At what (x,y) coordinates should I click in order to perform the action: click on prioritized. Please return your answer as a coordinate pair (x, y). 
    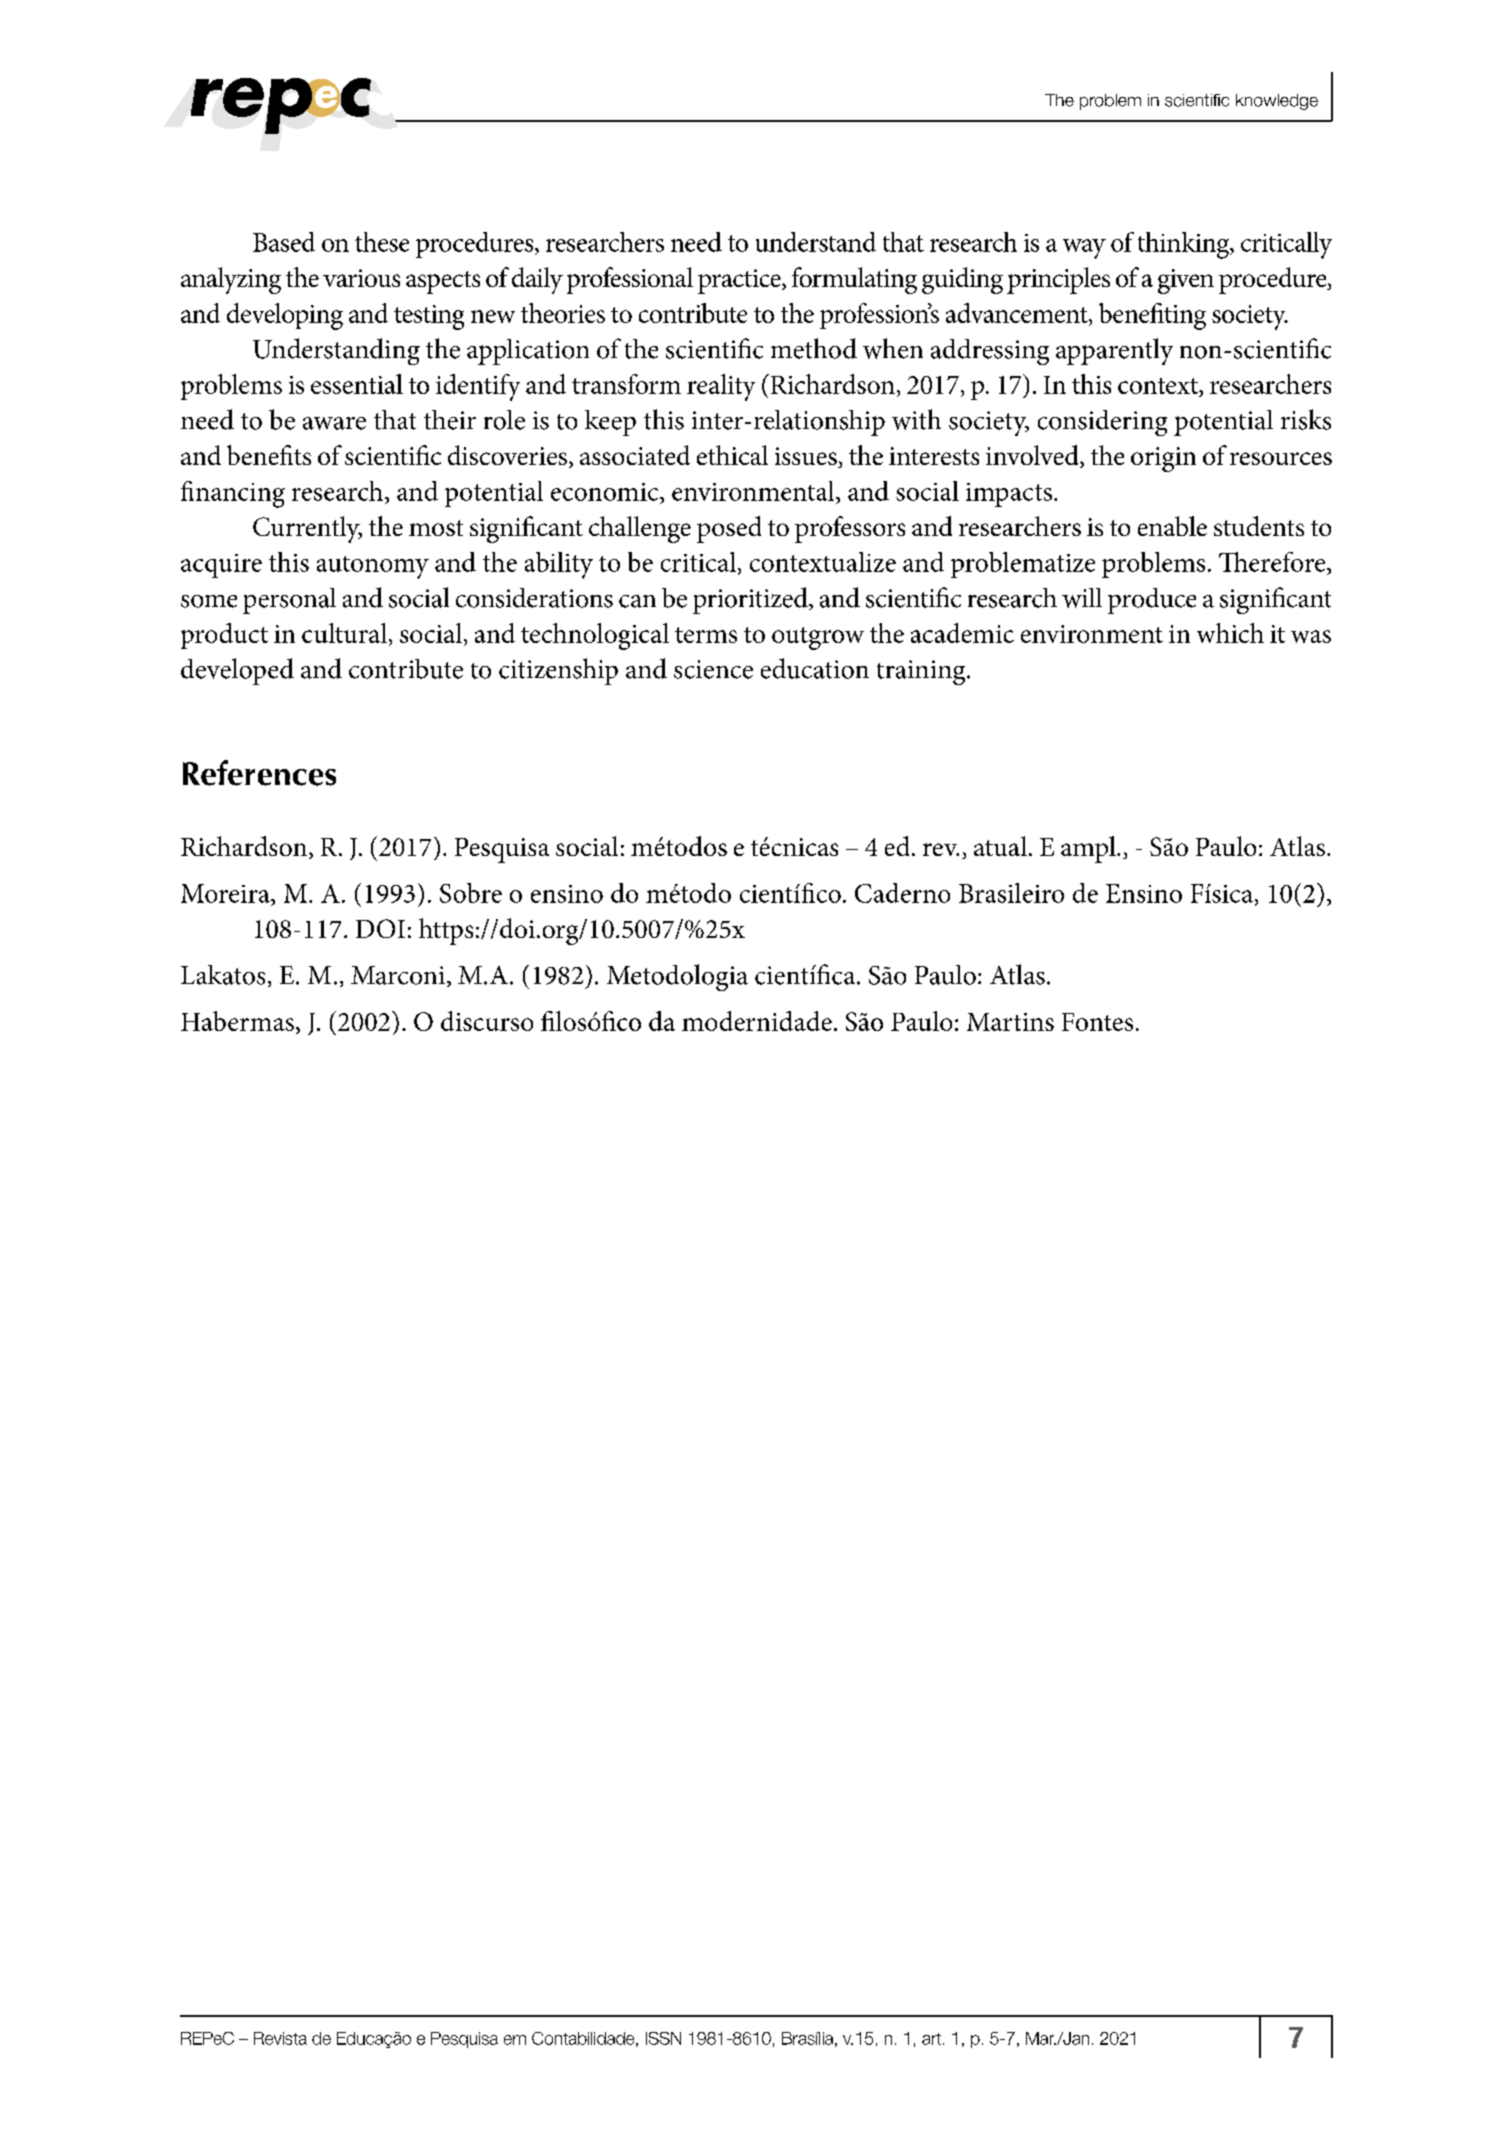
    Looking at the image, I should click on (751, 600).
